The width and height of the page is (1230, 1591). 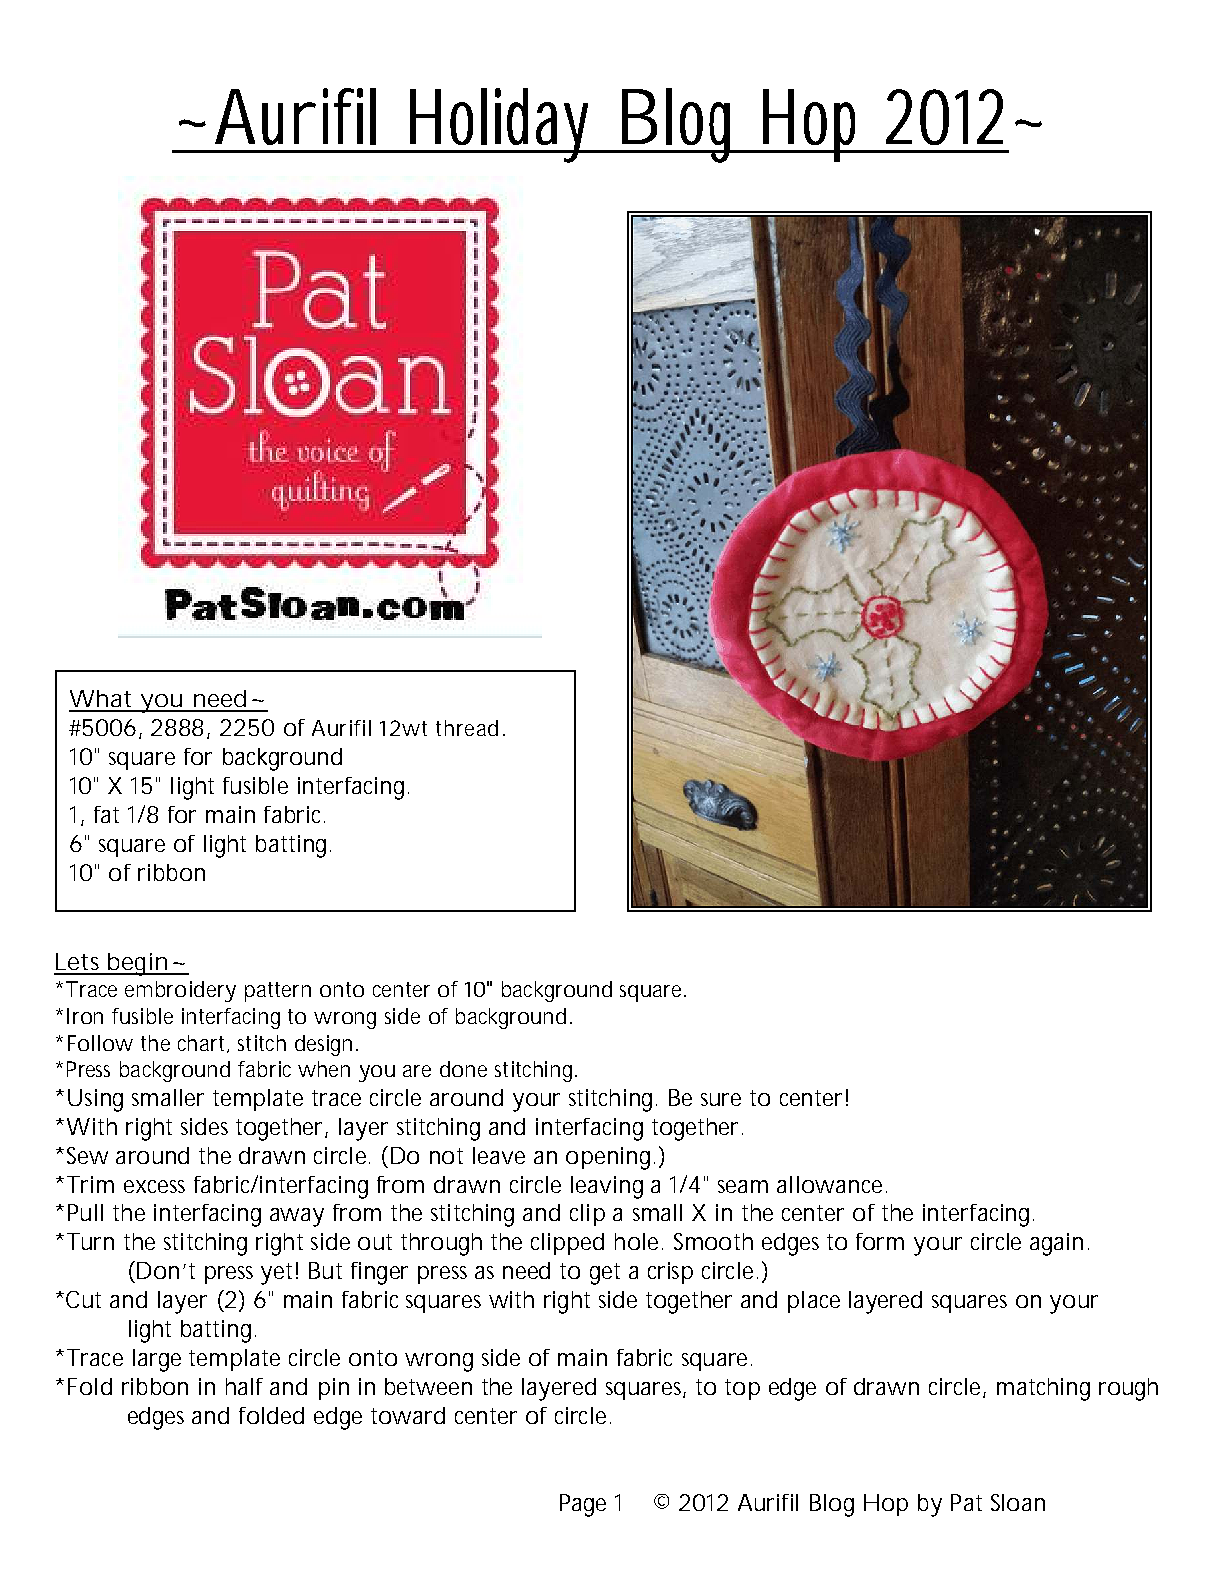 What do you see at coordinates (608, 1158) in the page?
I see `opening` at bounding box center [608, 1158].
